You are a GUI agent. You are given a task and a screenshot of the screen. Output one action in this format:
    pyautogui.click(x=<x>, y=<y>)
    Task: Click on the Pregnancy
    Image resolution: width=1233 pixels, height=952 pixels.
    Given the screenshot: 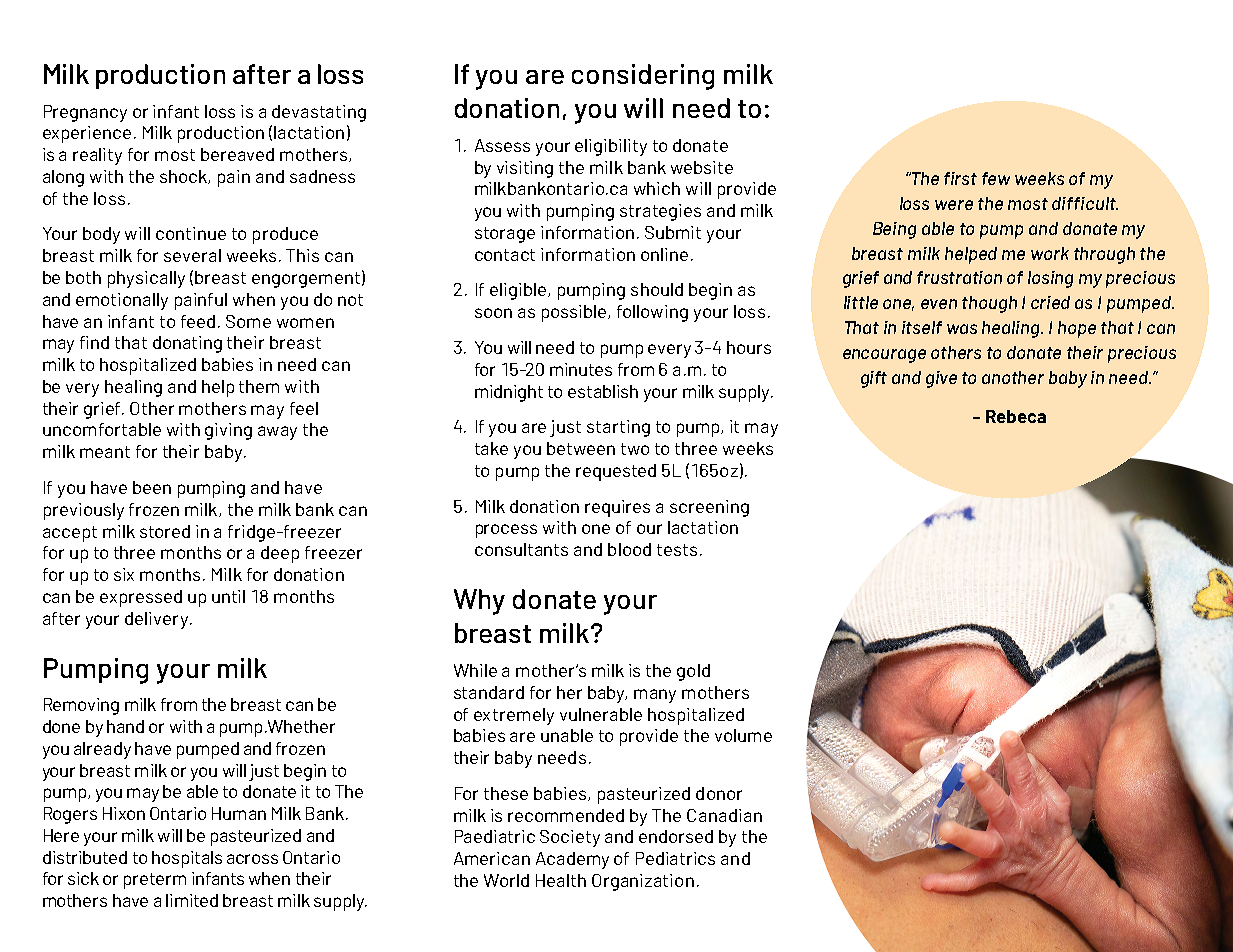 What is the action you would take?
    pyautogui.click(x=85, y=113)
